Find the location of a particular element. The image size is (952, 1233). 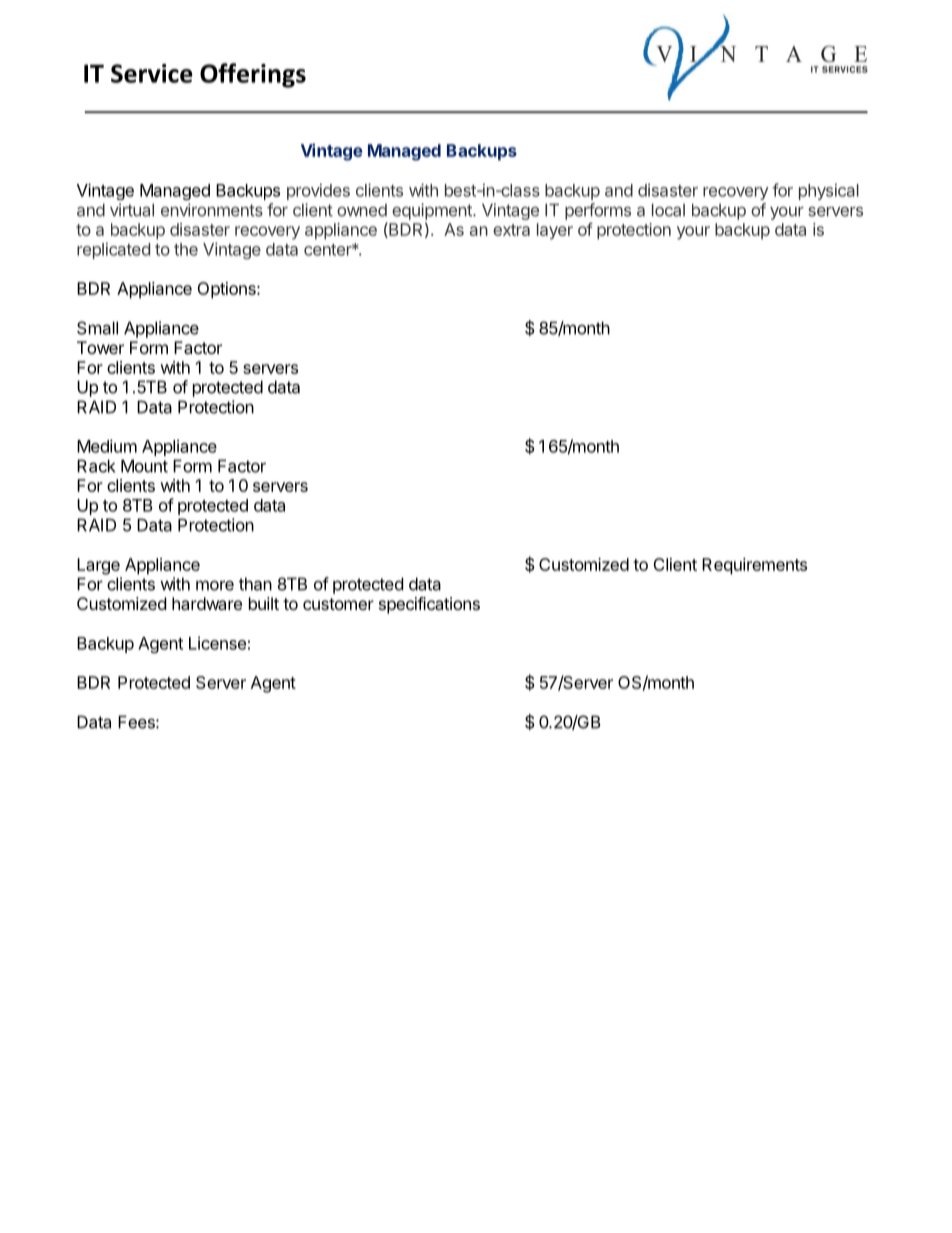

Offerings is located at coordinates (253, 75).
